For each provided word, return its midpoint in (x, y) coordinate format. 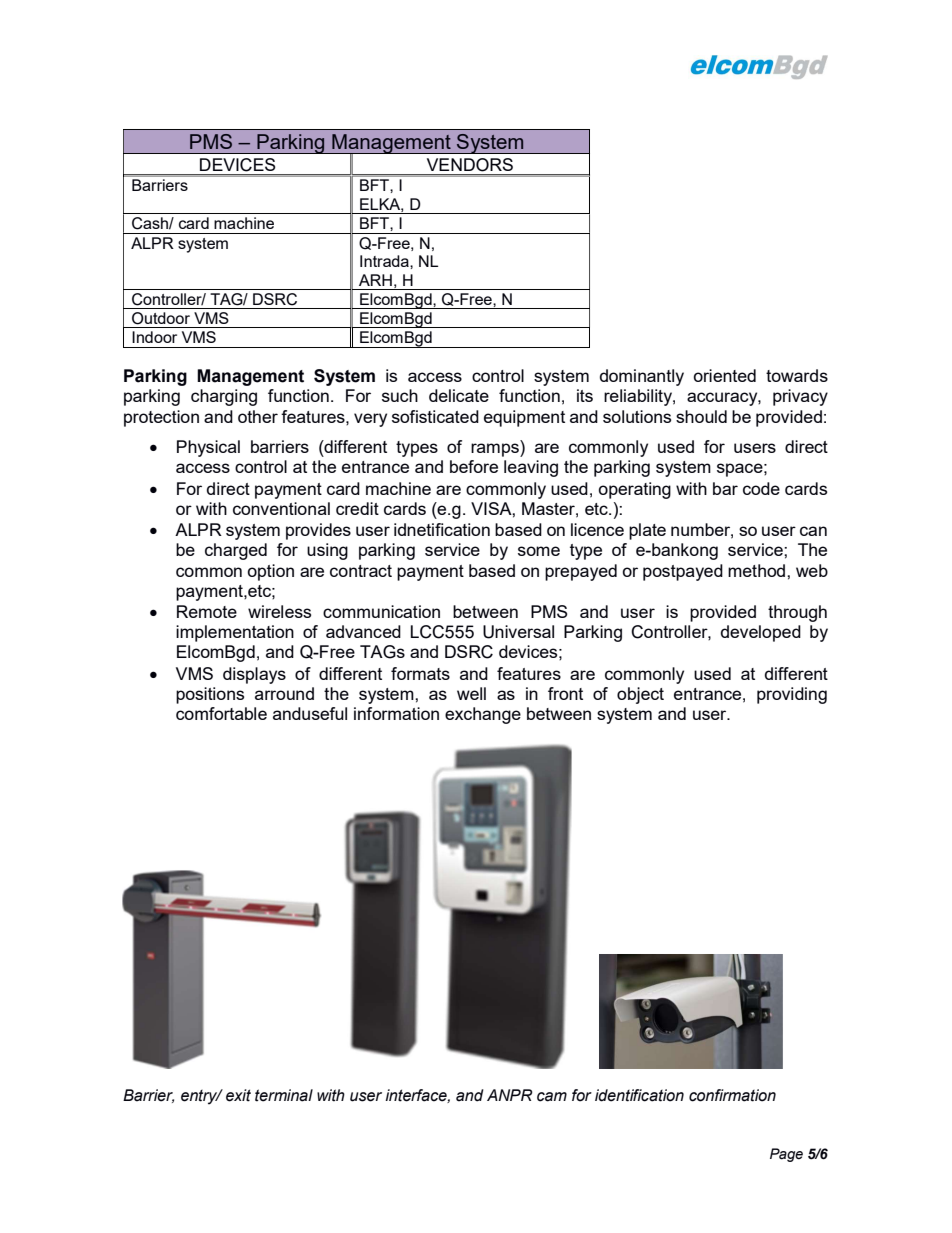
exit (238, 1095)
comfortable (221, 713)
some (539, 551)
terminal (284, 1095)
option (270, 572)
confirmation (732, 1095)
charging (224, 397)
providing (792, 695)
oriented (724, 375)
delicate (459, 395)
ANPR (510, 1095)
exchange (483, 715)
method (758, 570)
